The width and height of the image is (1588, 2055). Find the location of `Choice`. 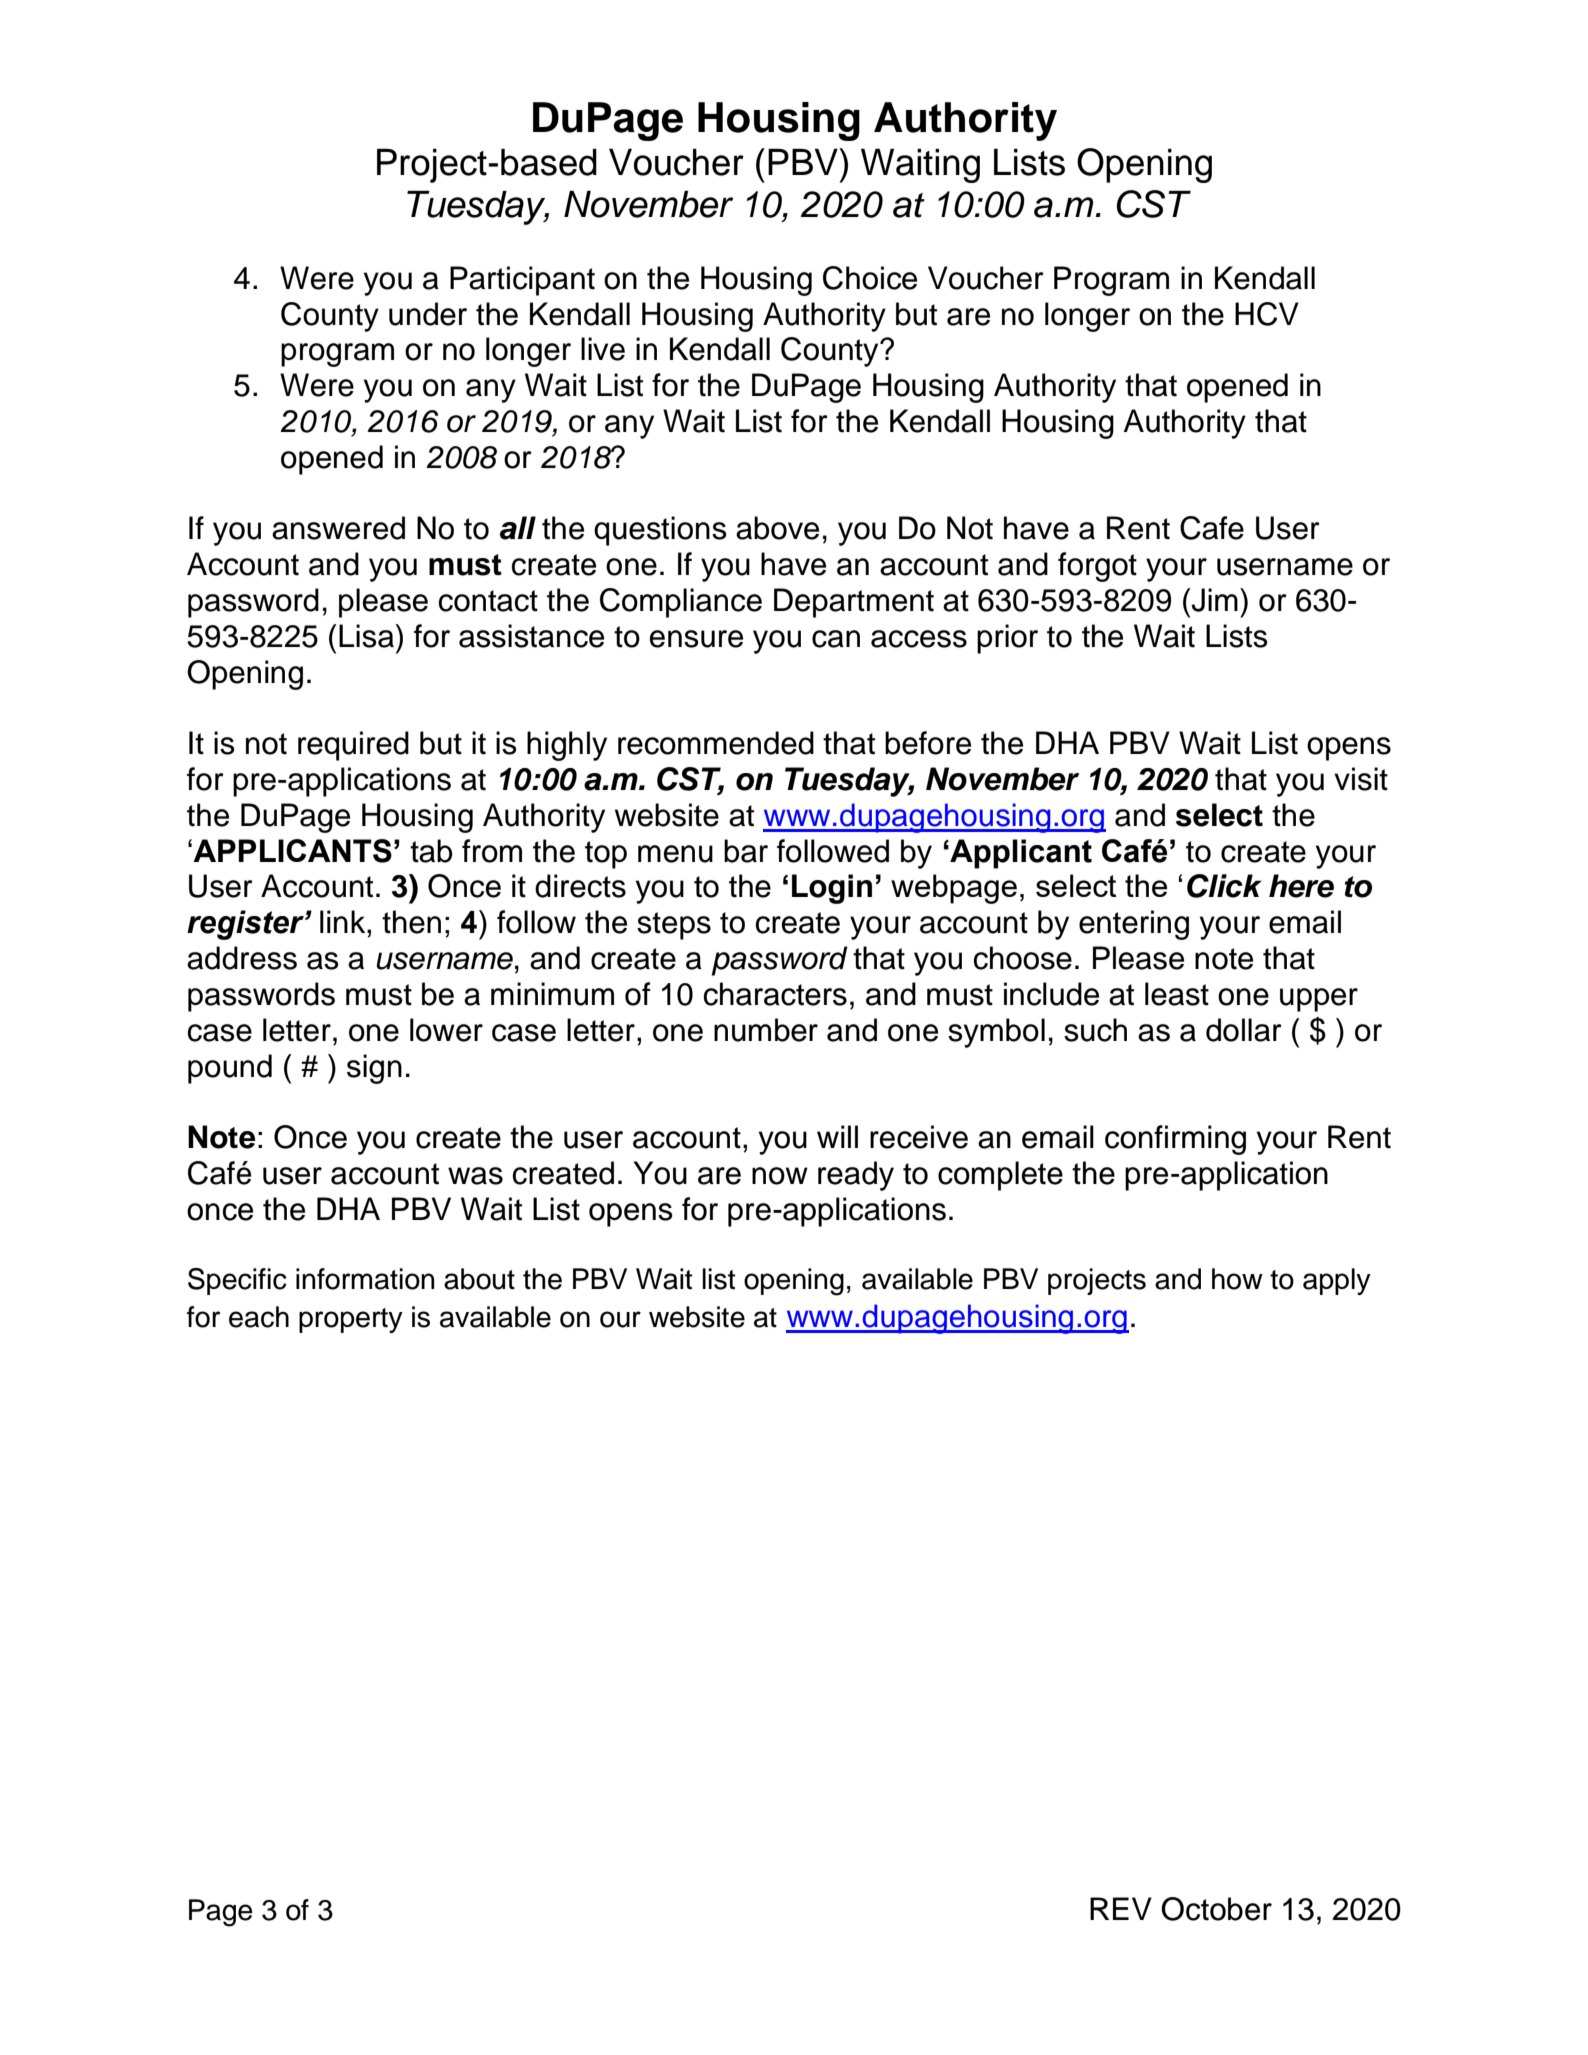

Choice is located at coordinates (870, 278).
